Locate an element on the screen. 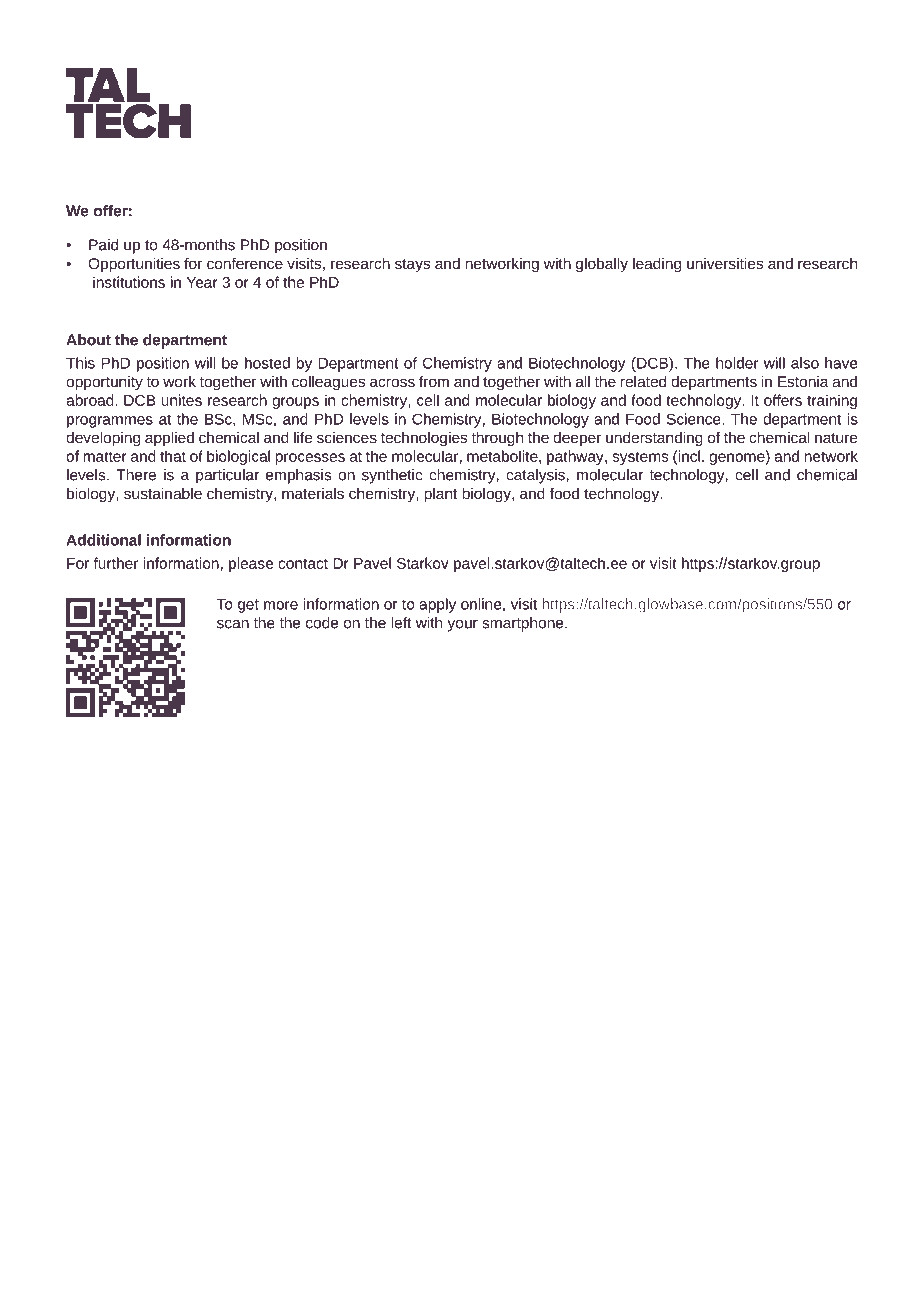 Image resolution: width=924 pixels, height=1308 pixels. universities is located at coordinates (725, 263).
